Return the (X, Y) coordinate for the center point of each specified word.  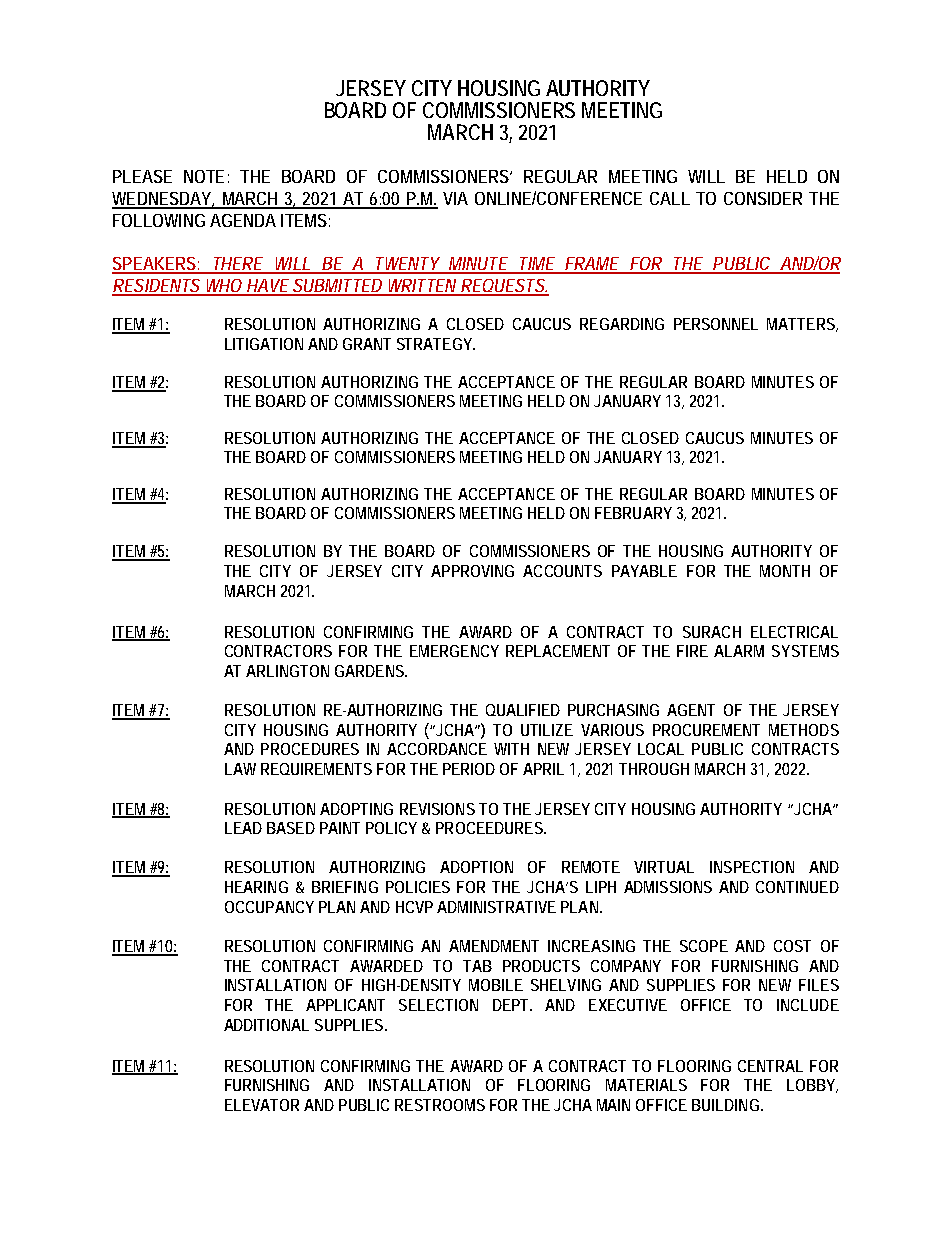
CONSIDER (763, 198)
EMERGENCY (454, 651)
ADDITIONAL (266, 1025)
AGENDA (243, 220)
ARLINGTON (287, 671)
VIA (455, 198)
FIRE (692, 651)
